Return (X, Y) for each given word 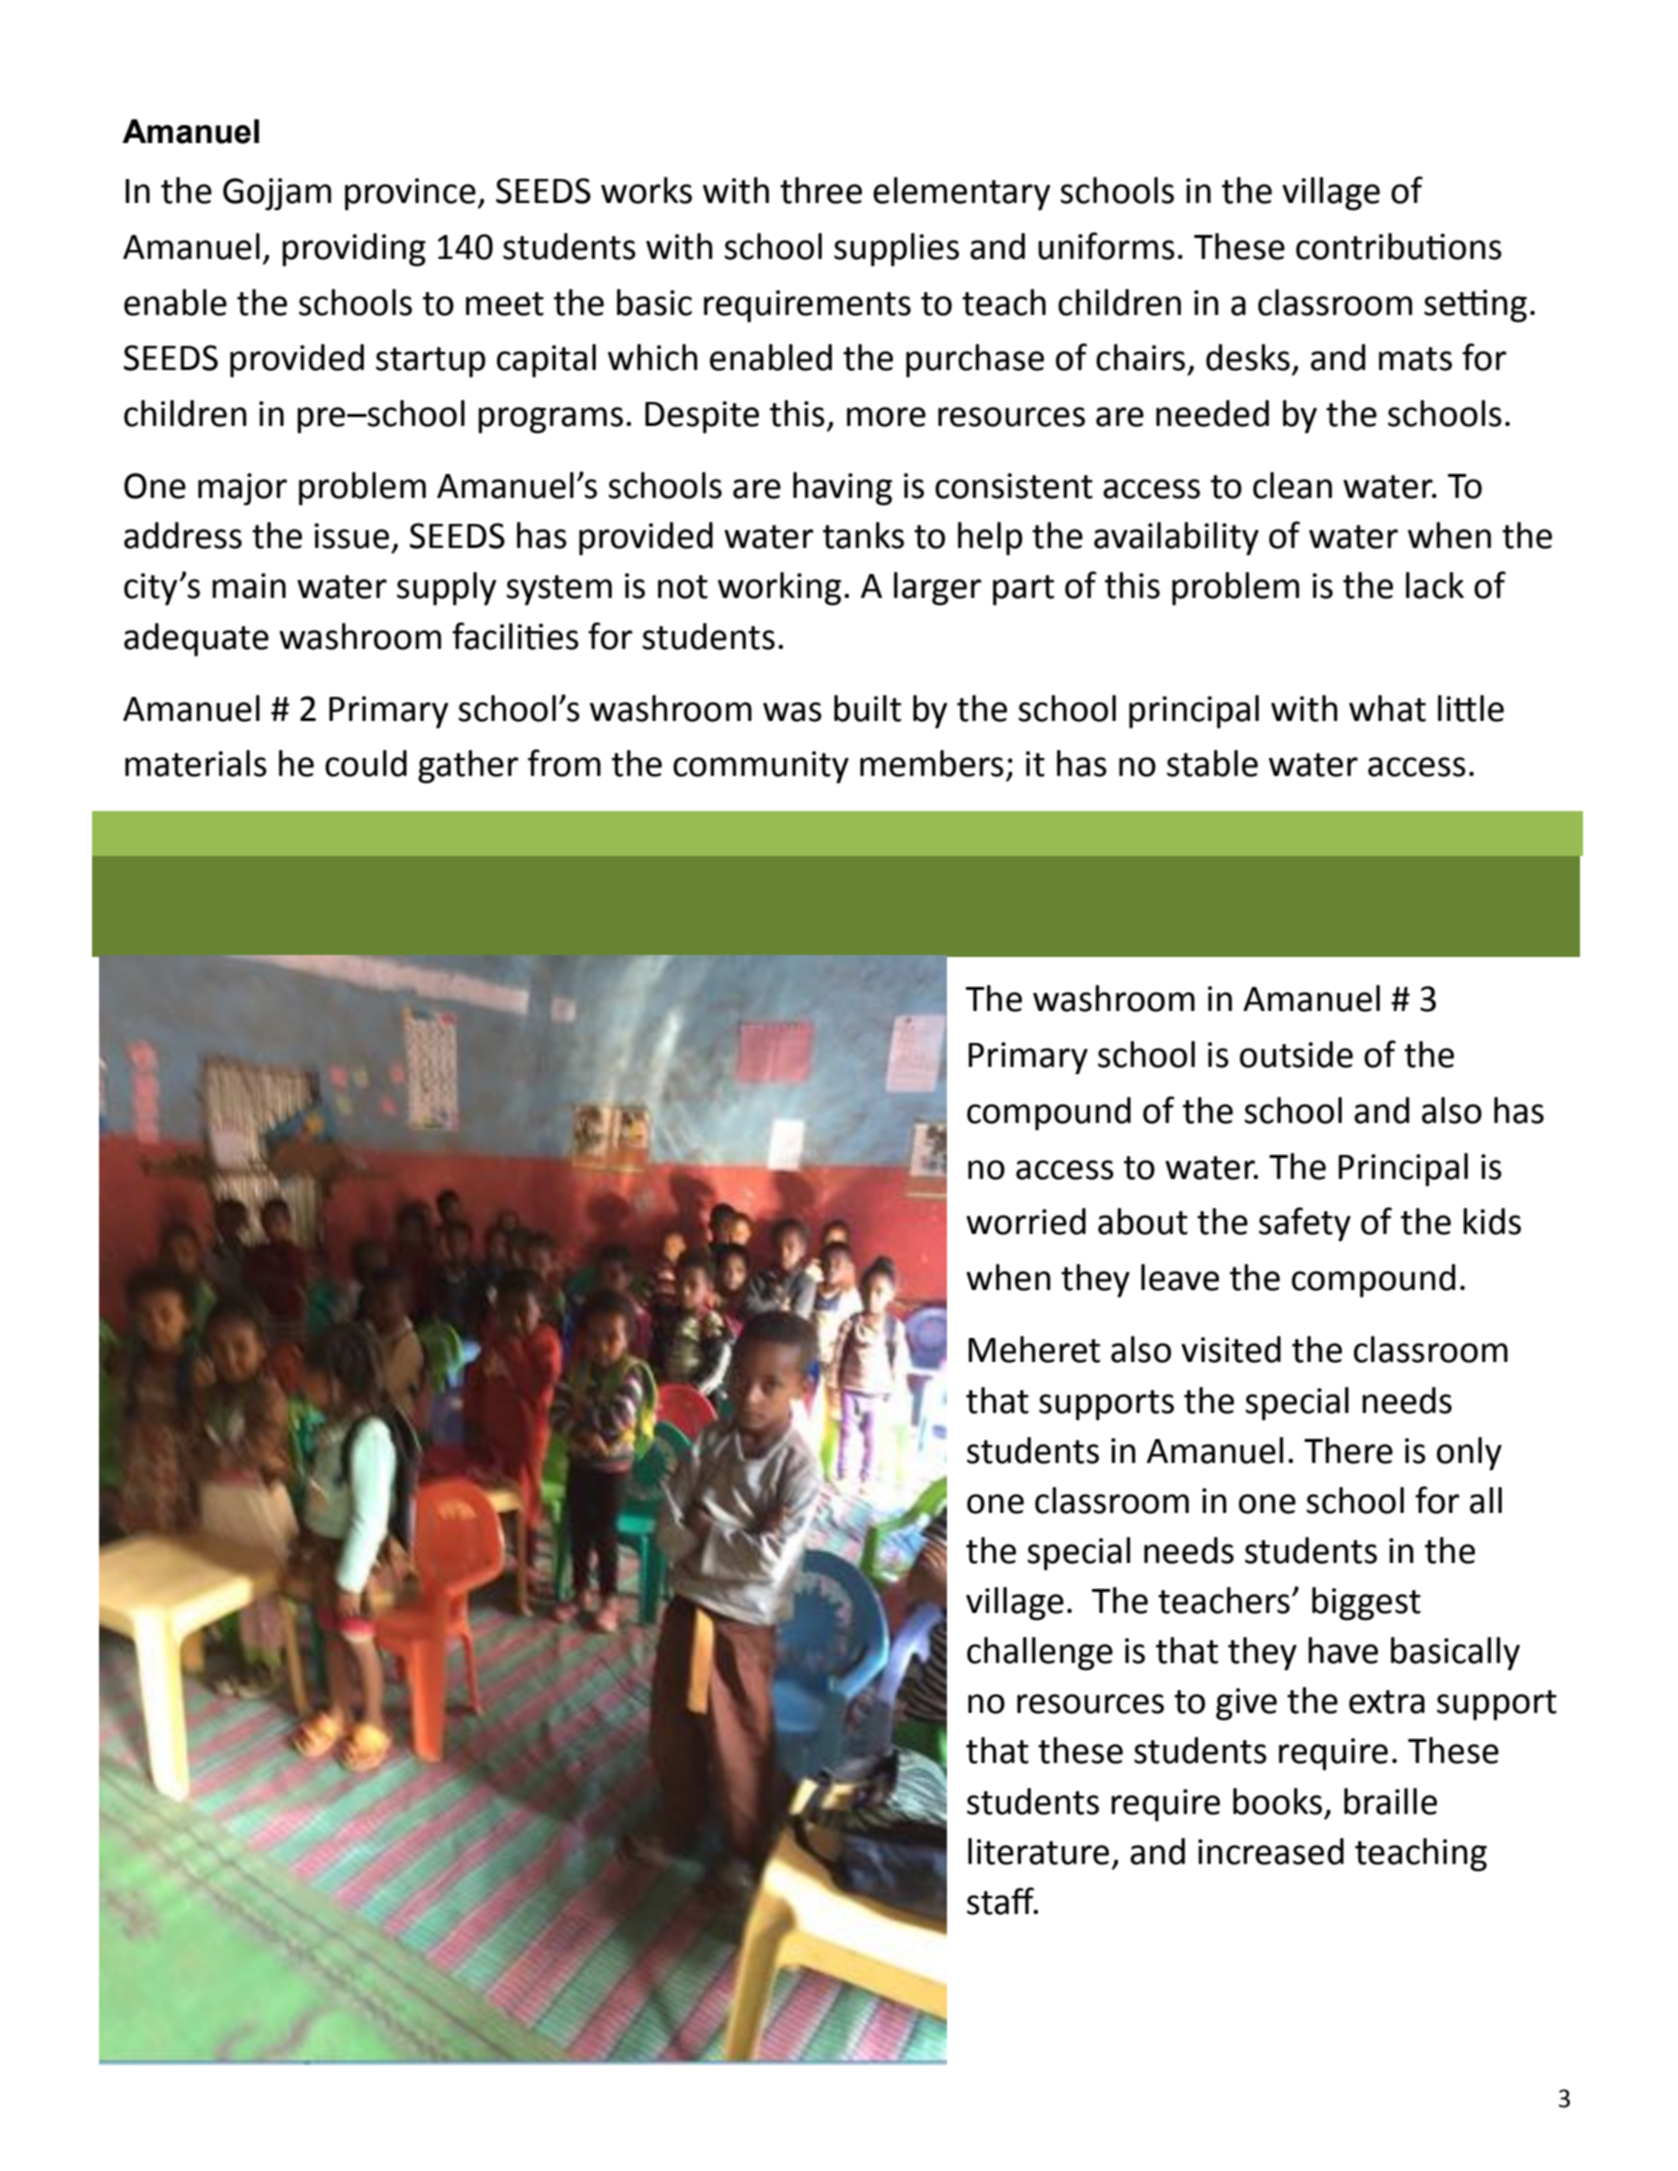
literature (1038, 1851)
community (761, 767)
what (1387, 708)
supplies (896, 250)
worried (1026, 1221)
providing (354, 250)
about (1143, 1221)
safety (1305, 1224)
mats (1415, 359)
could (366, 763)
